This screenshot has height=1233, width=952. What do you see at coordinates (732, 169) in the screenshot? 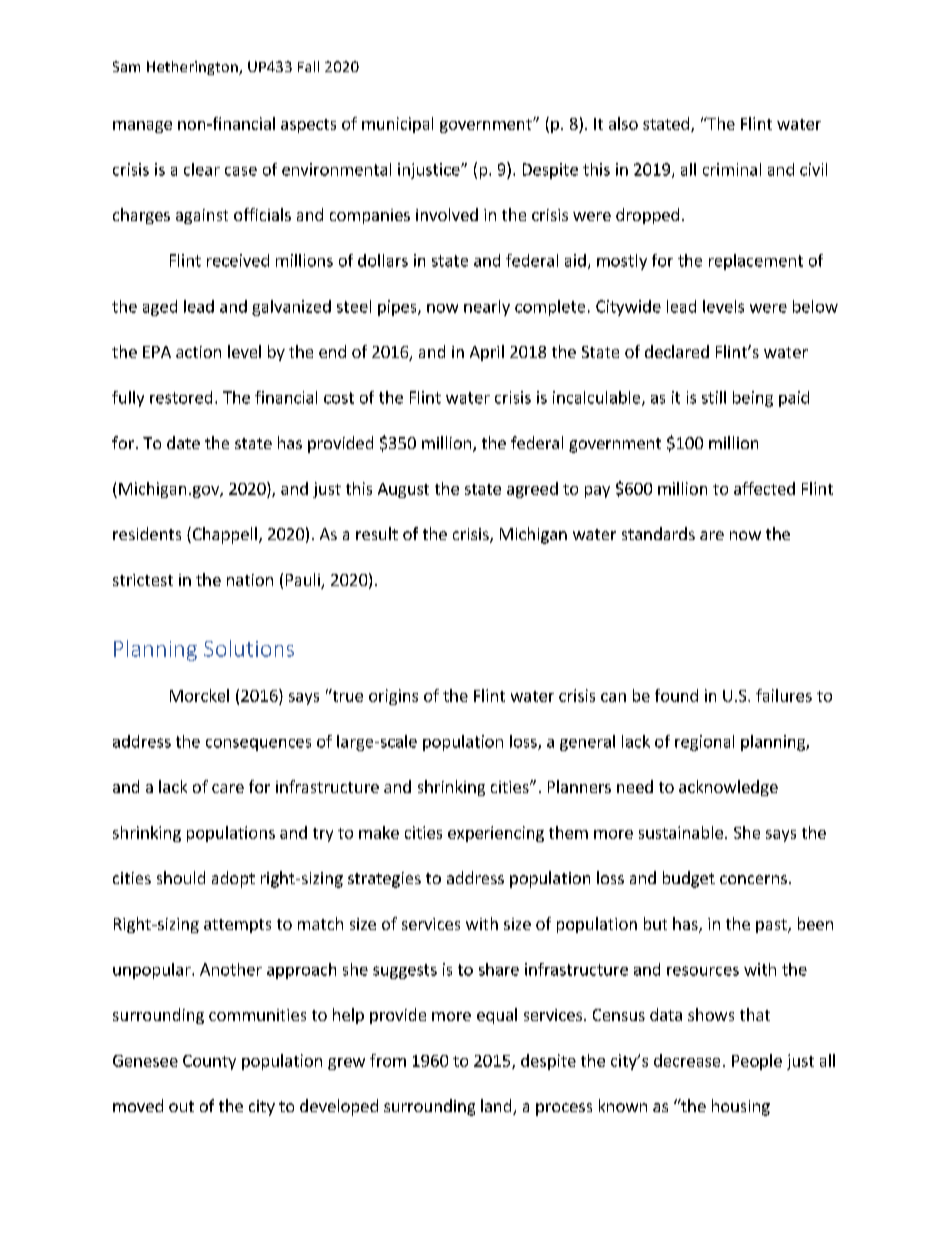
I see `criminal` at bounding box center [732, 169].
